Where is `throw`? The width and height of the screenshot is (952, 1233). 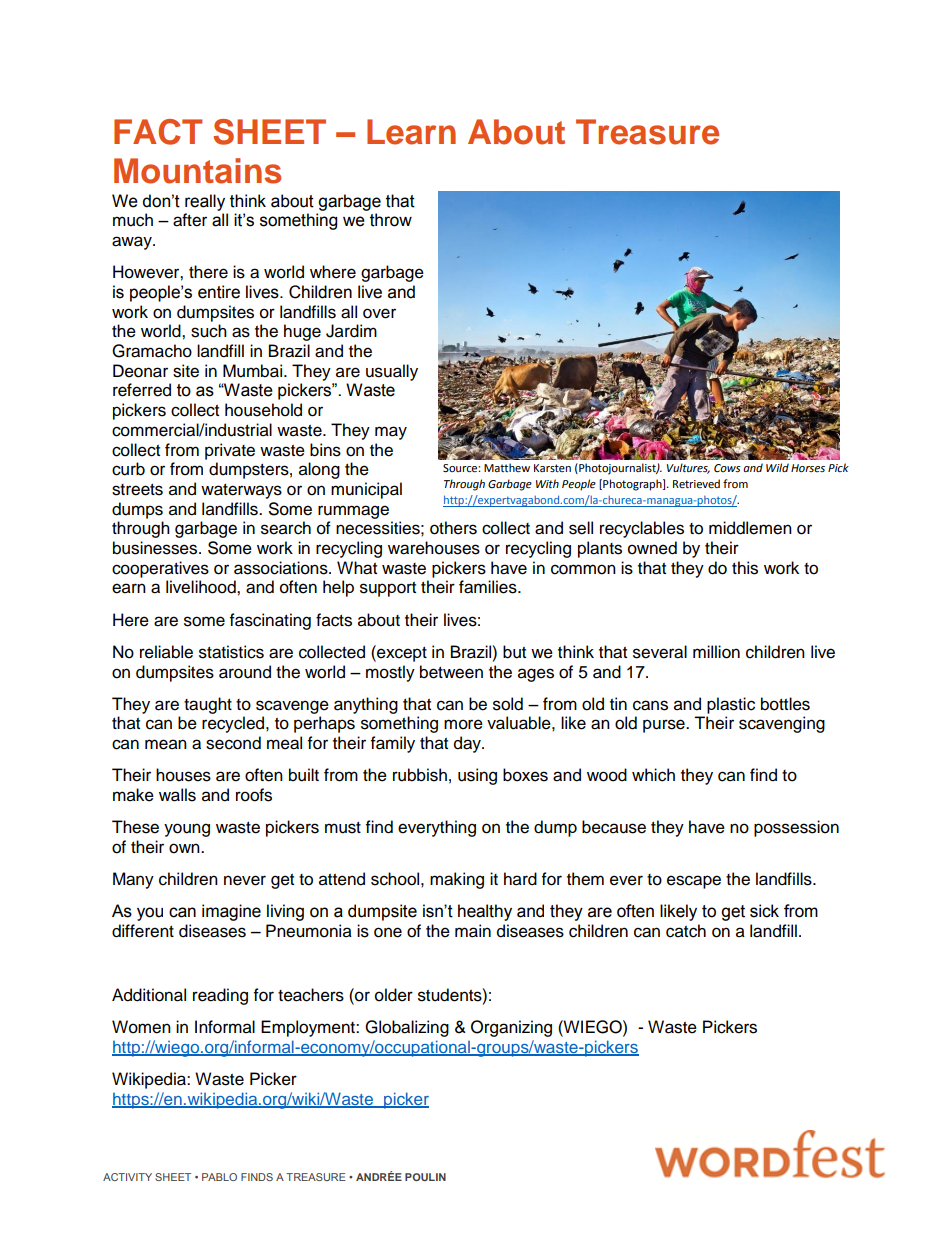
throw is located at coordinates (391, 220).
